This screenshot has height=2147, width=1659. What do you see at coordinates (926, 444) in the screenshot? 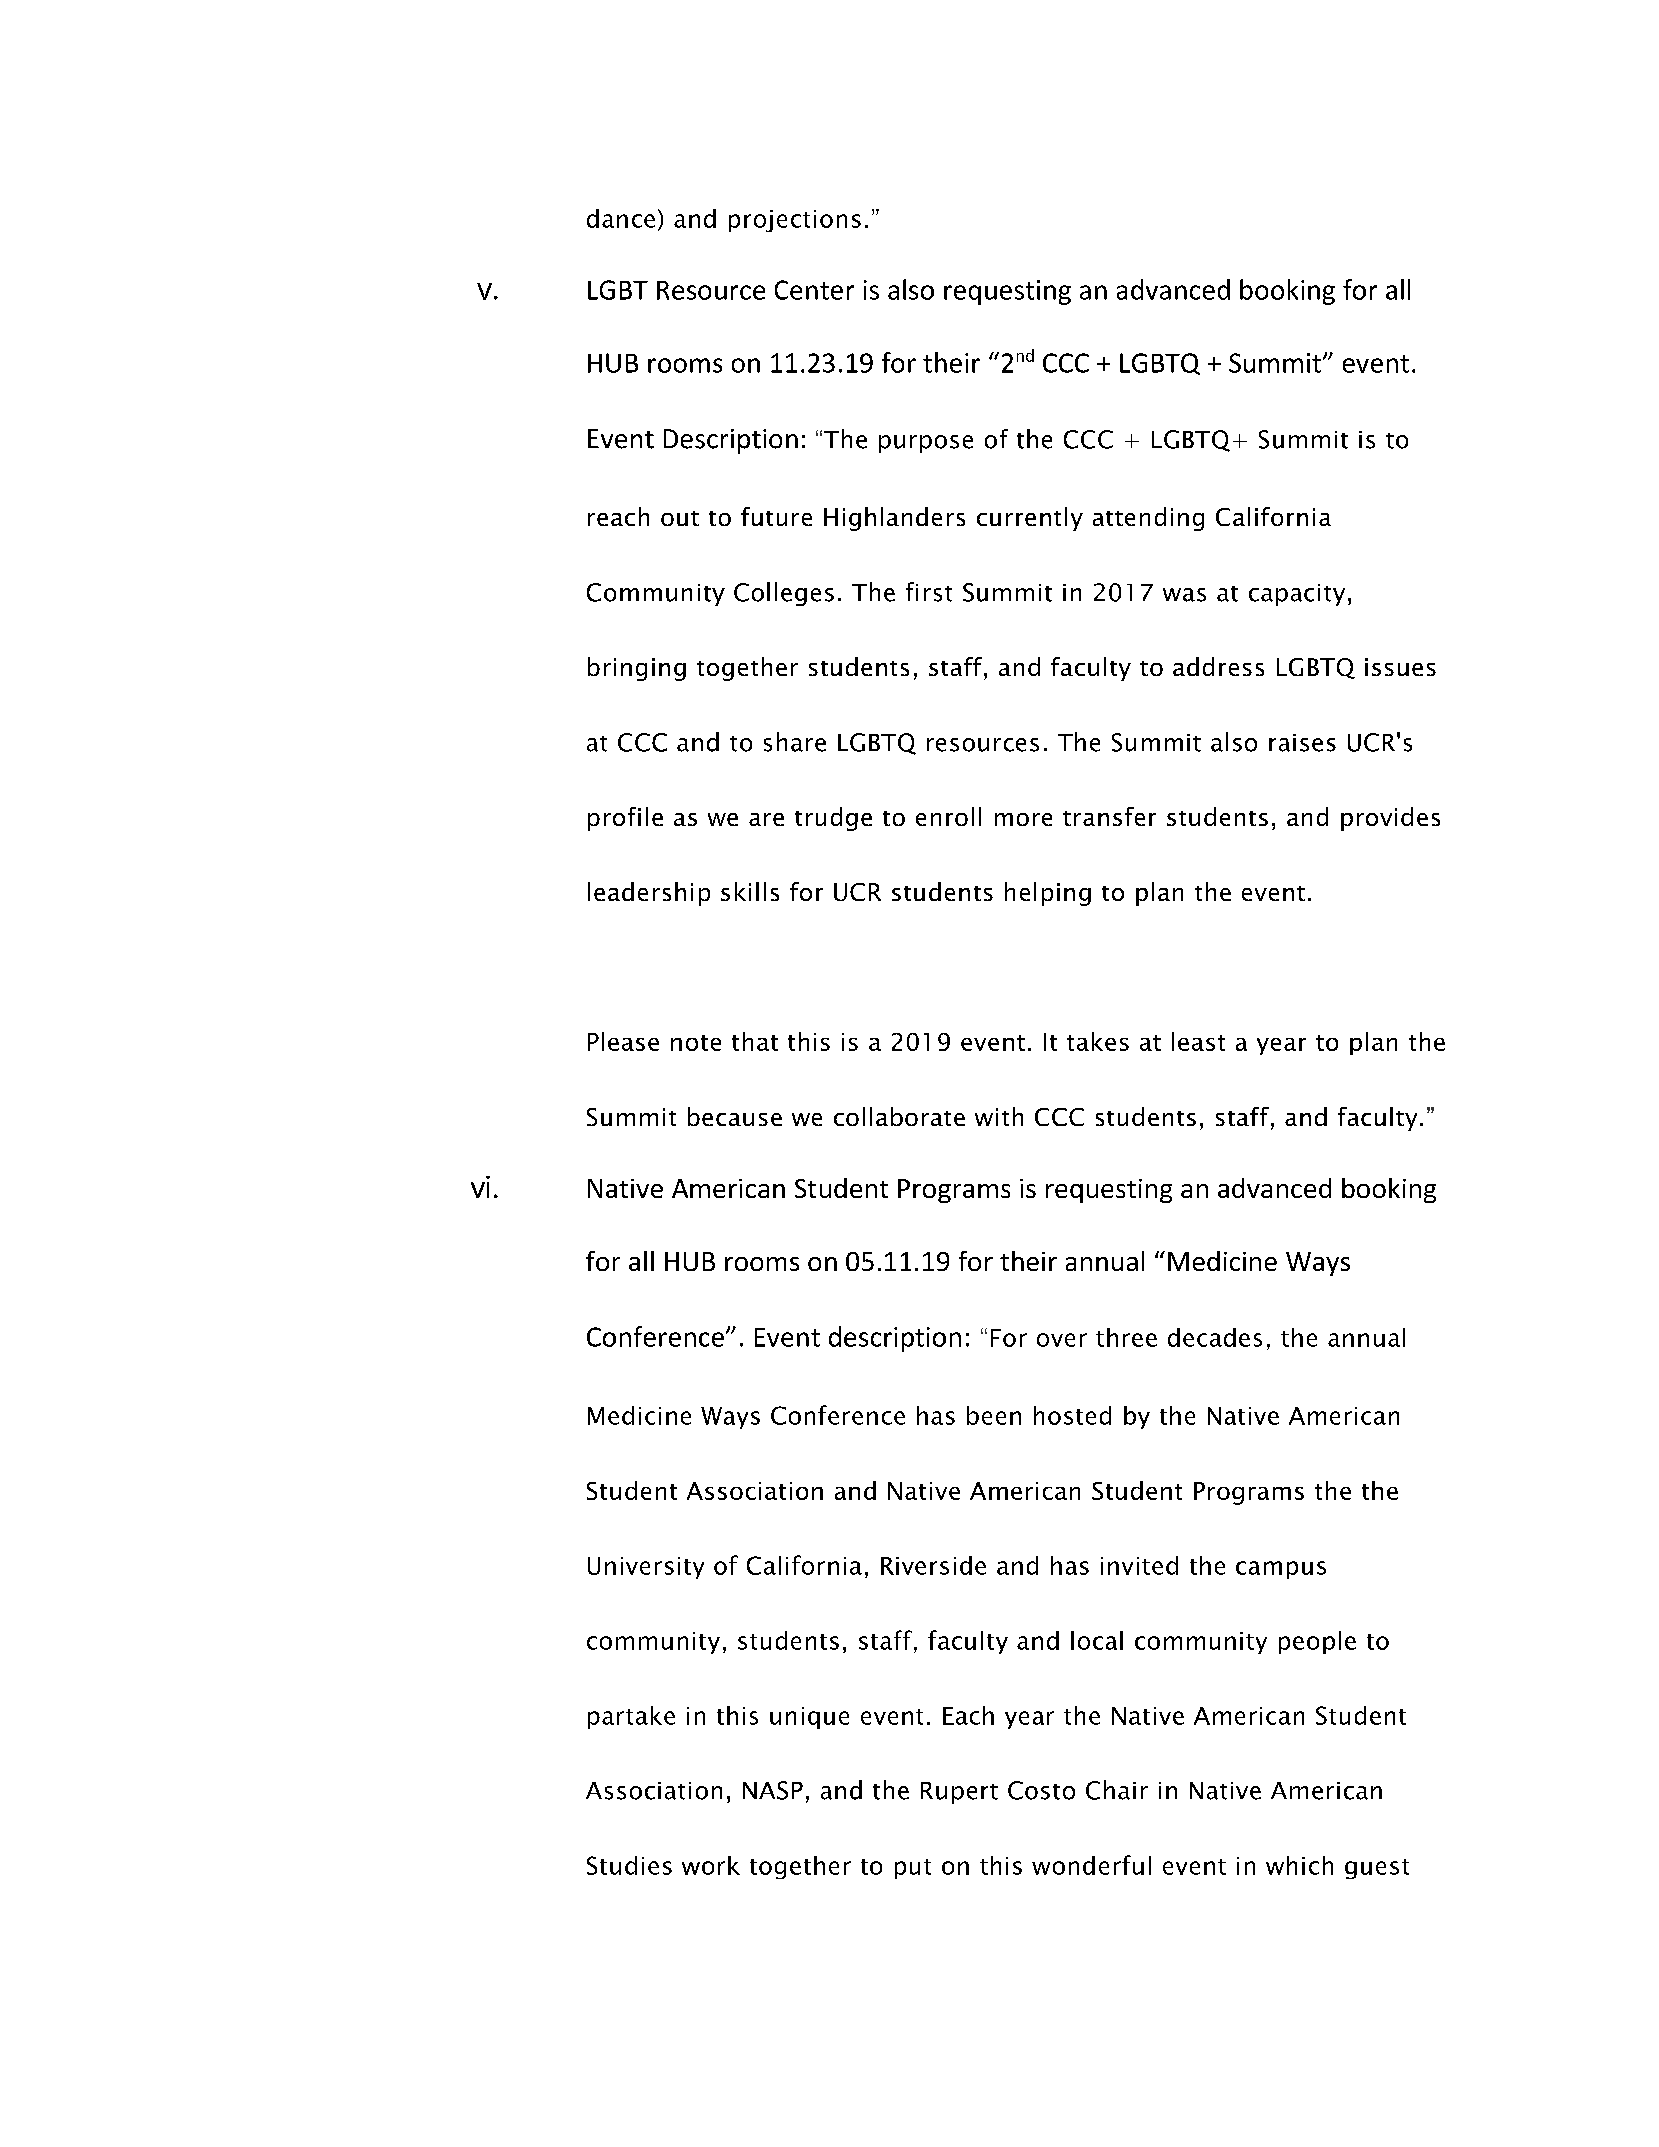
I see `purpose` at bounding box center [926, 444].
